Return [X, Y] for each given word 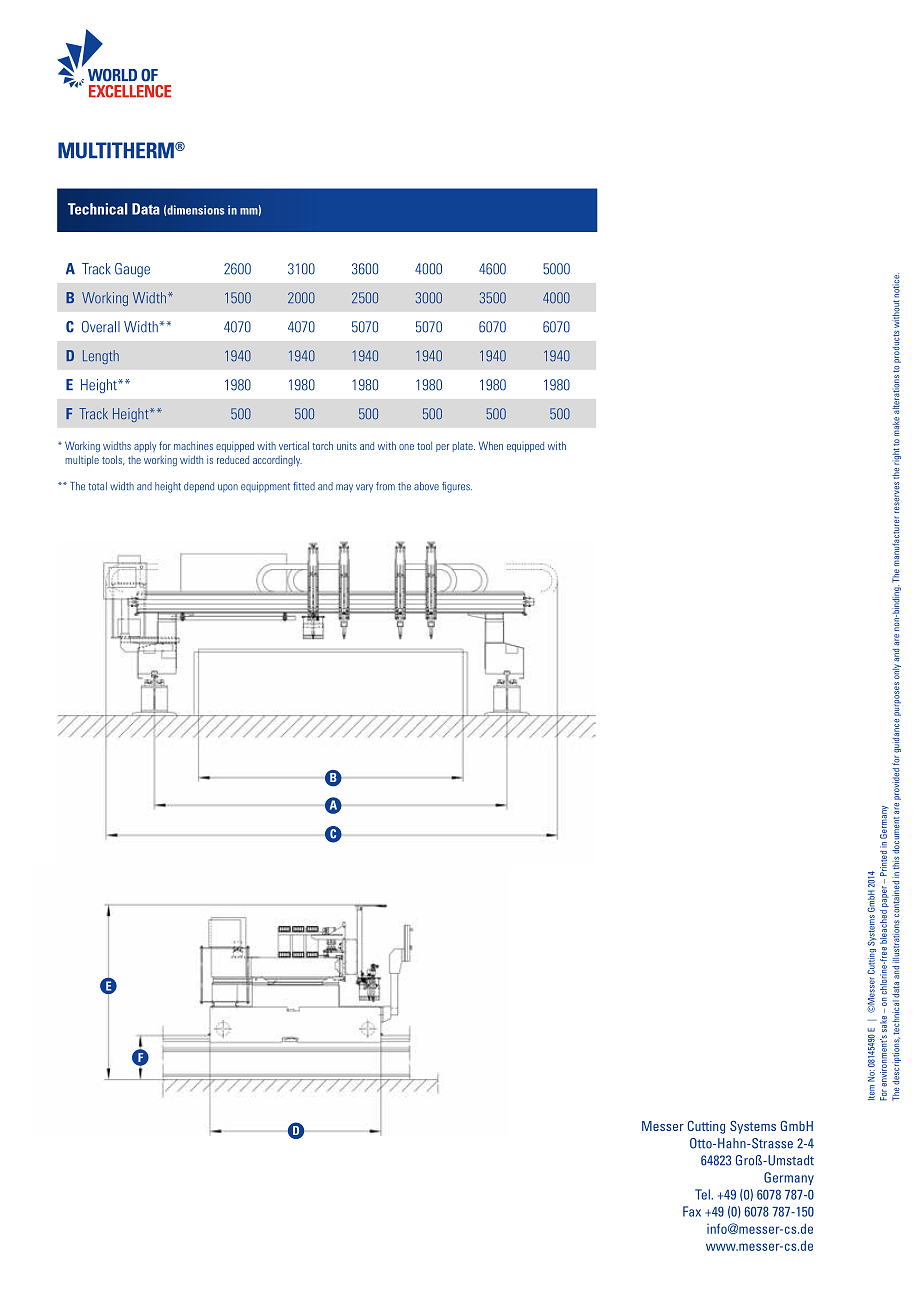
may [344, 488]
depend [199, 487]
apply [145, 447]
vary [364, 488]
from [385, 486]
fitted [304, 486]
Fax [692, 1211]
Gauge [132, 270]
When [491, 445]
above [426, 486]
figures [457, 487]
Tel [703, 1194]
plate [464, 446]
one [406, 447]
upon [228, 488]
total [97, 486]
